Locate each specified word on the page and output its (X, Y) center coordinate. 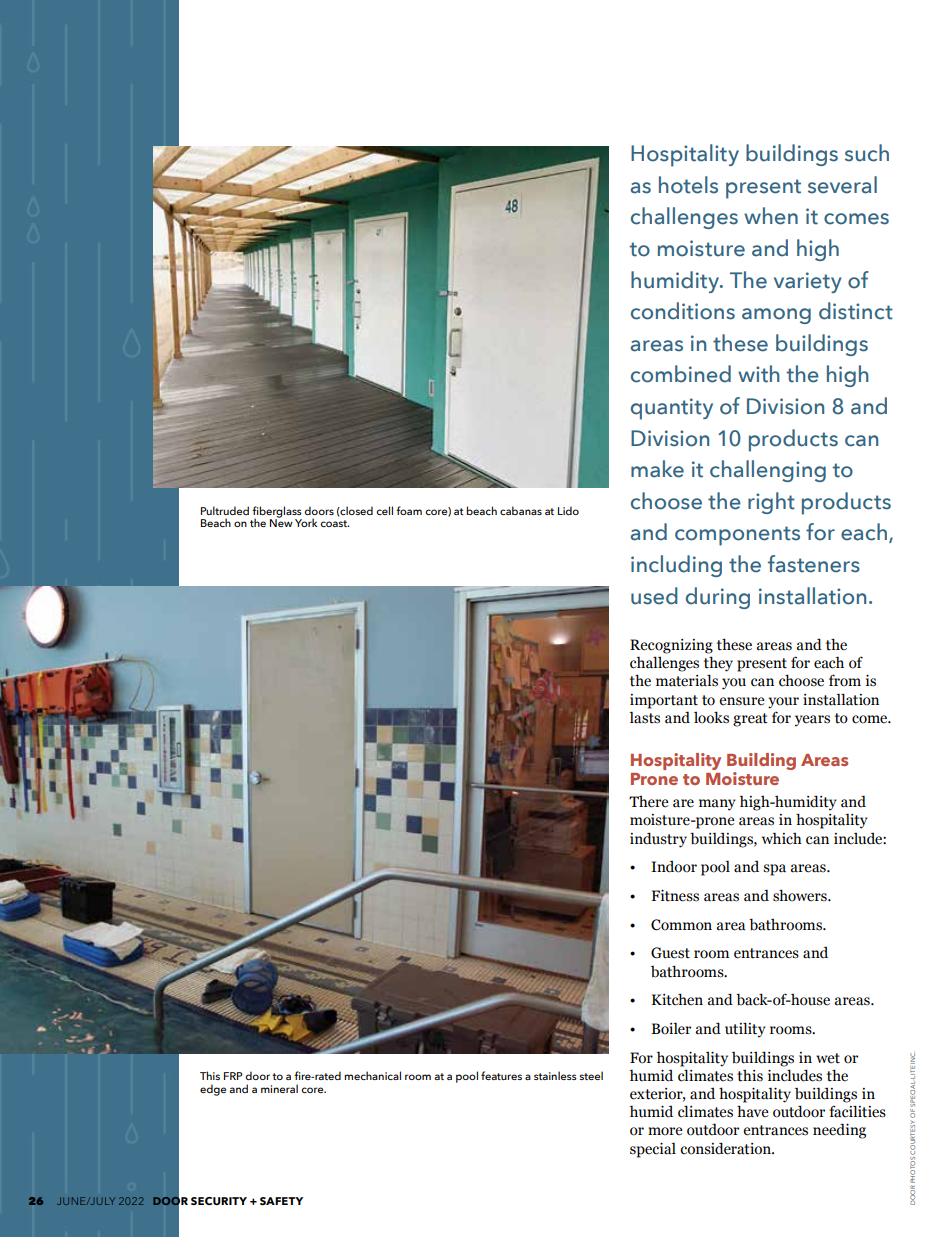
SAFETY (281, 1201)
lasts (645, 717)
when (771, 216)
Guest (670, 953)
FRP (233, 1076)
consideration (726, 1148)
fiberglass (277, 513)
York (306, 522)
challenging (768, 471)
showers (801, 895)
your (783, 703)
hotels (688, 185)
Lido (568, 510)
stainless (555, 1075)
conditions (683, 311)
